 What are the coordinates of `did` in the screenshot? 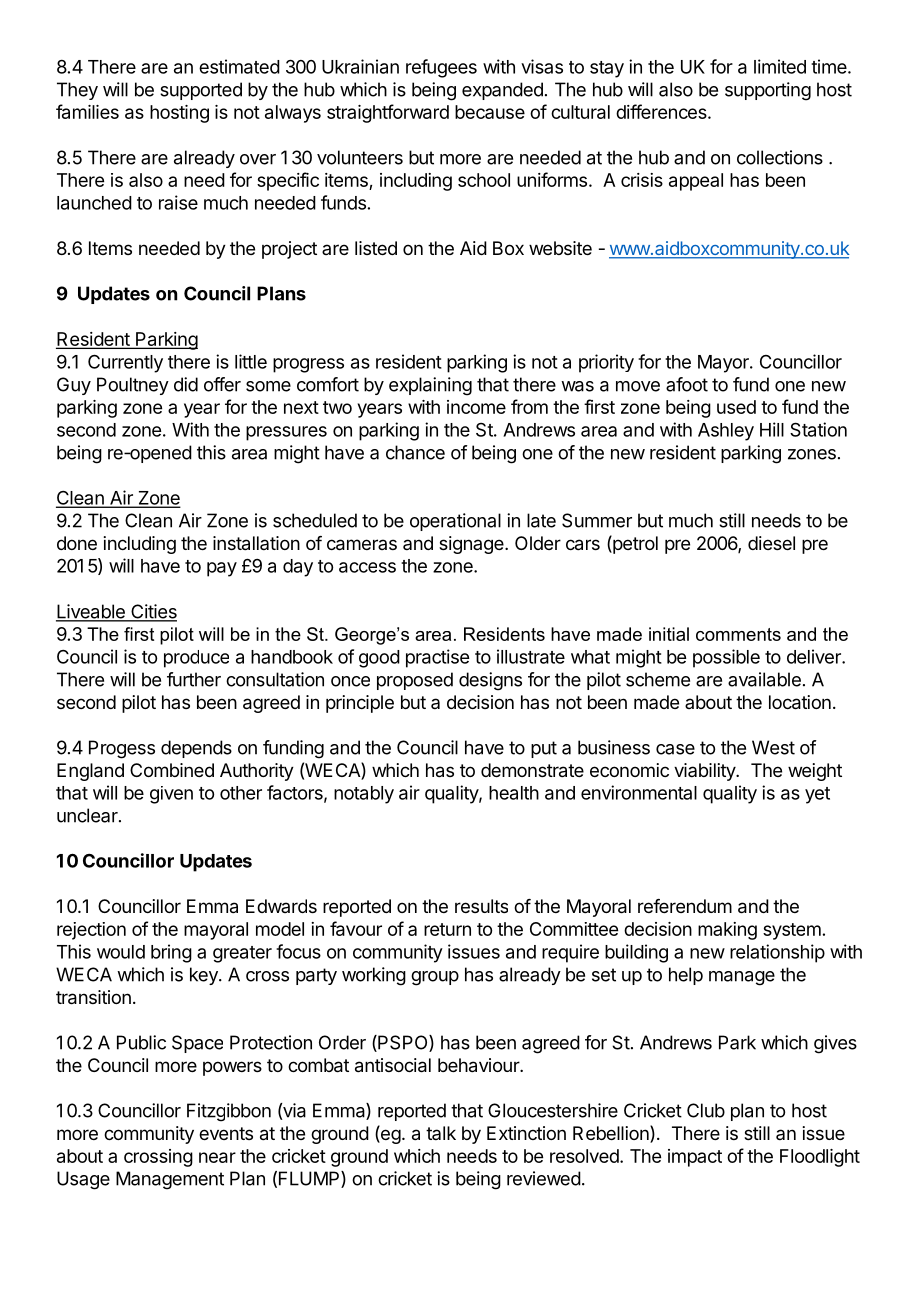 It's located at (186, 384).
